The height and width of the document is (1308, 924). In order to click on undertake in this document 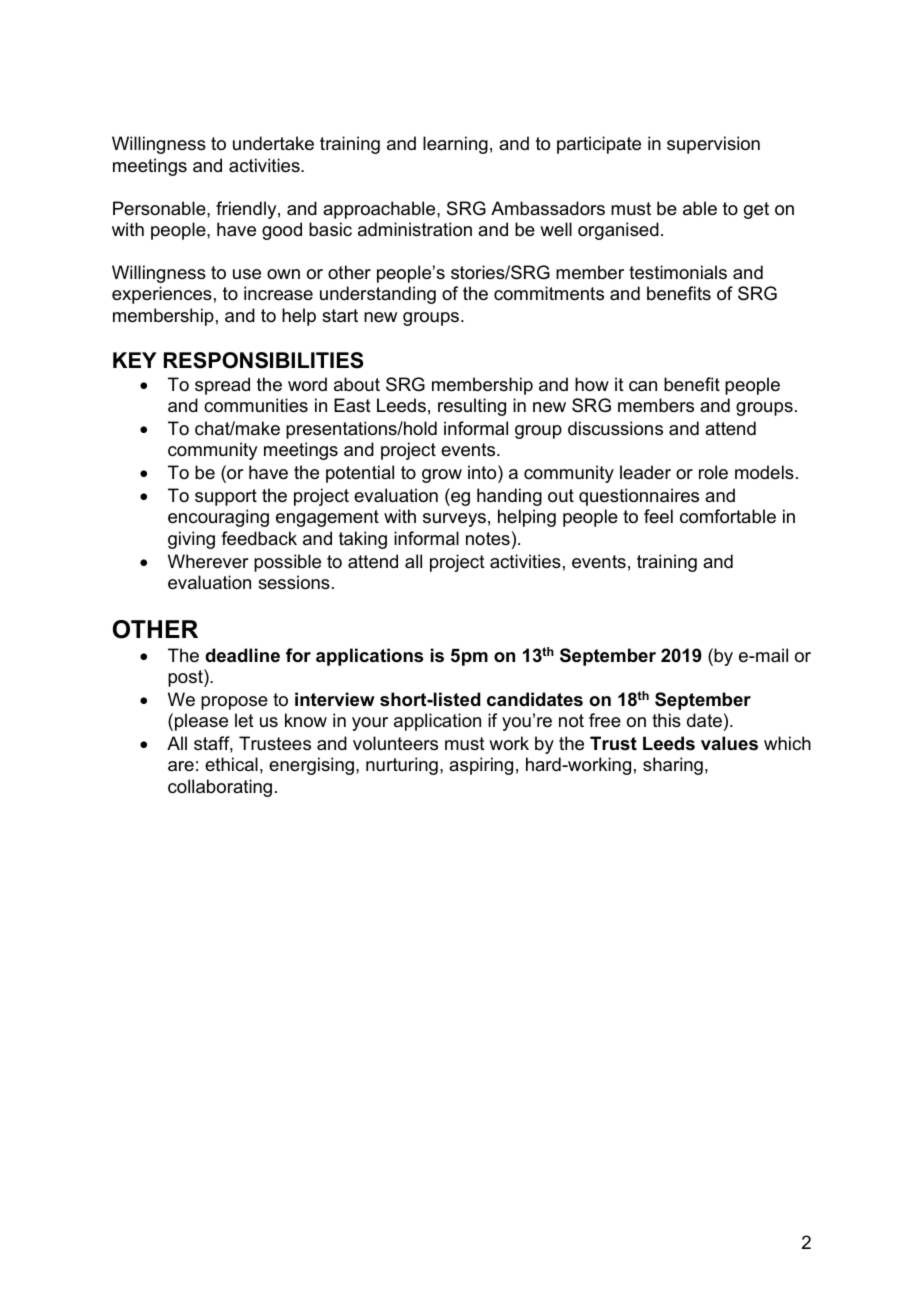, I will do `click(273, 143)`.
